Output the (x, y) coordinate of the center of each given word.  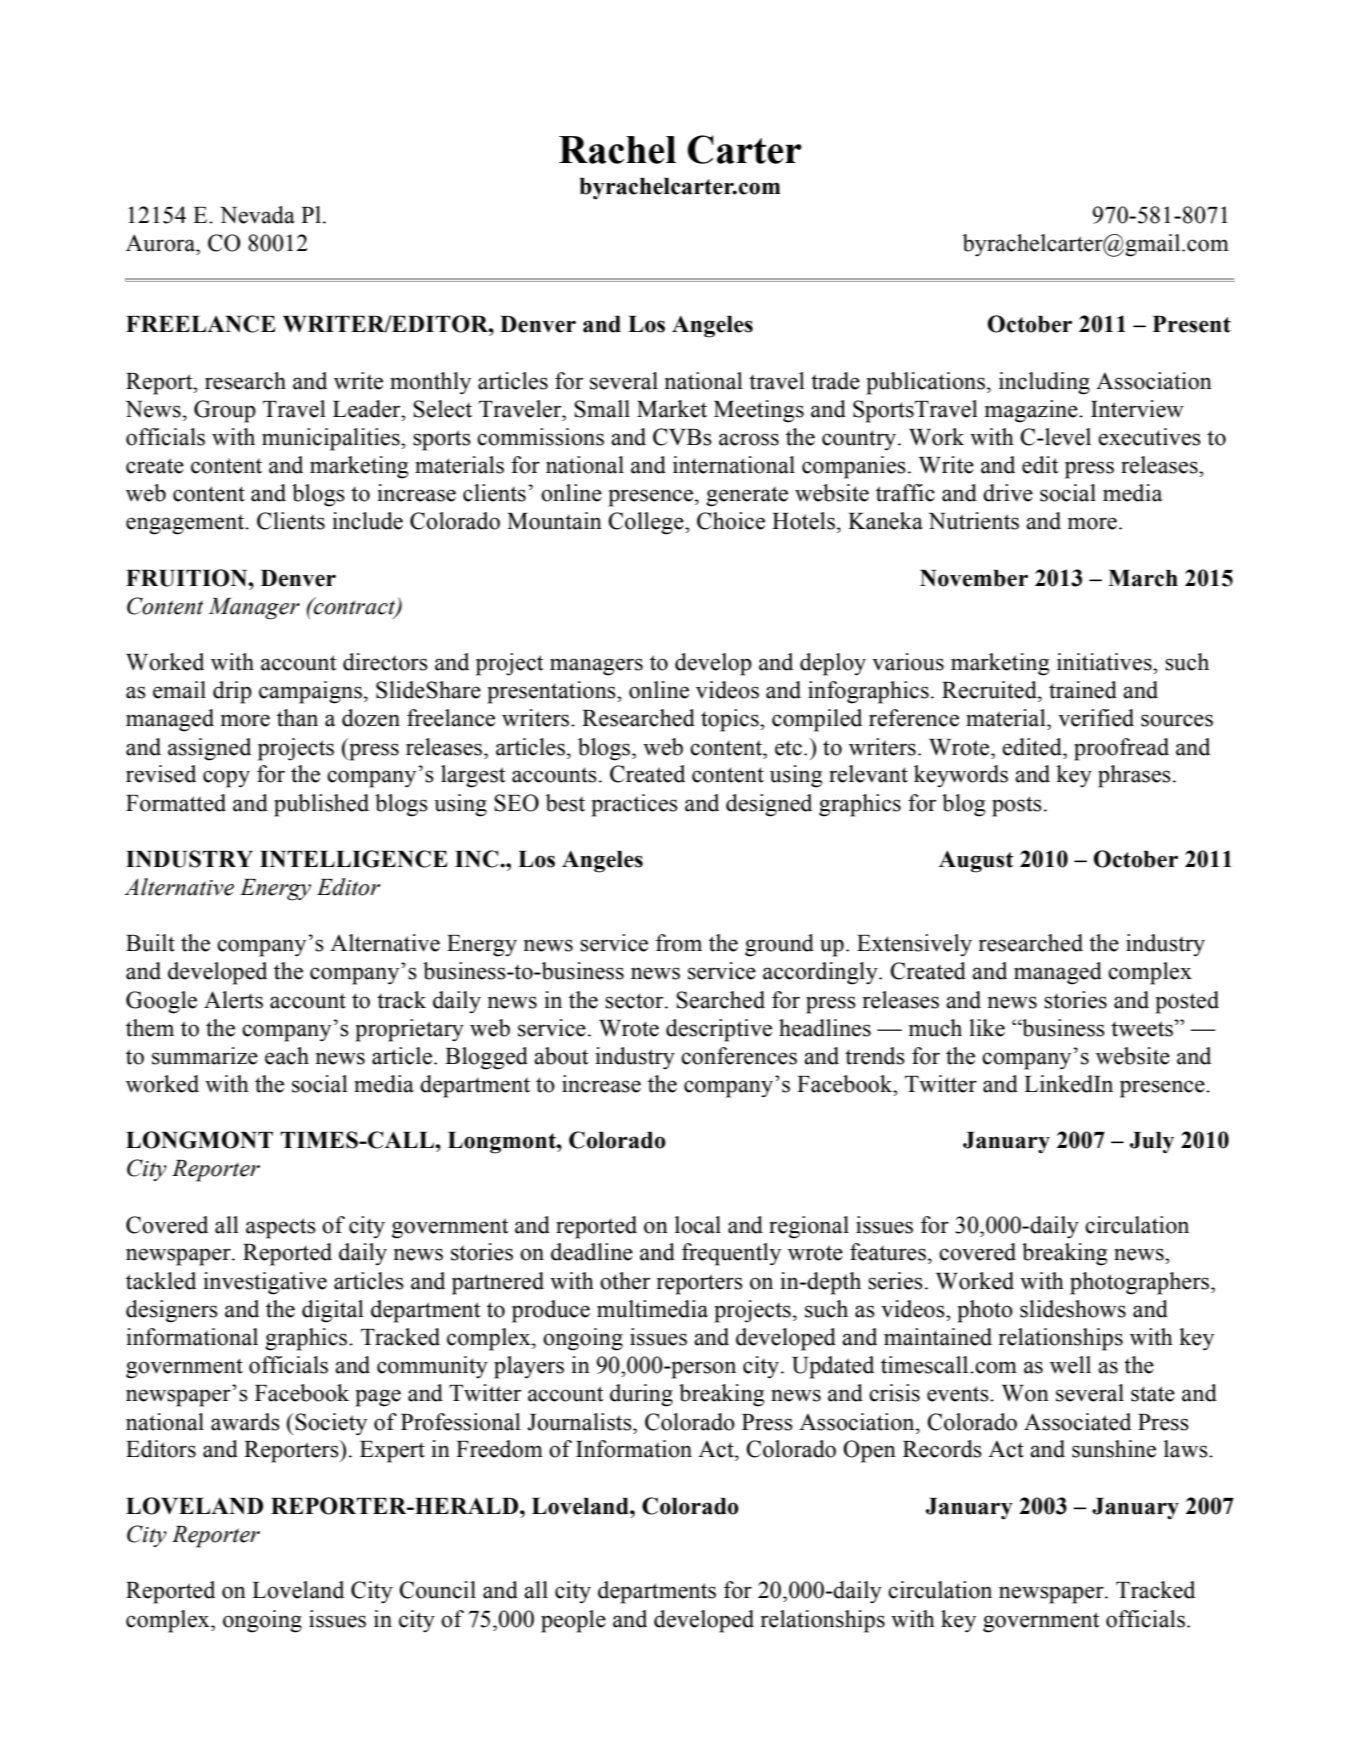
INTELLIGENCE (354, 859)
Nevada (257, 215)
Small (602, 409)
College (647, 523)
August (976, 861)
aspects (281, 1228)
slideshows (1073, 1309)
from (679, 943)
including (1044, 383)
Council (437, 1590)
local (698, 1225)
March (1143, 578)
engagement (186, 524)
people (573, 1621)
